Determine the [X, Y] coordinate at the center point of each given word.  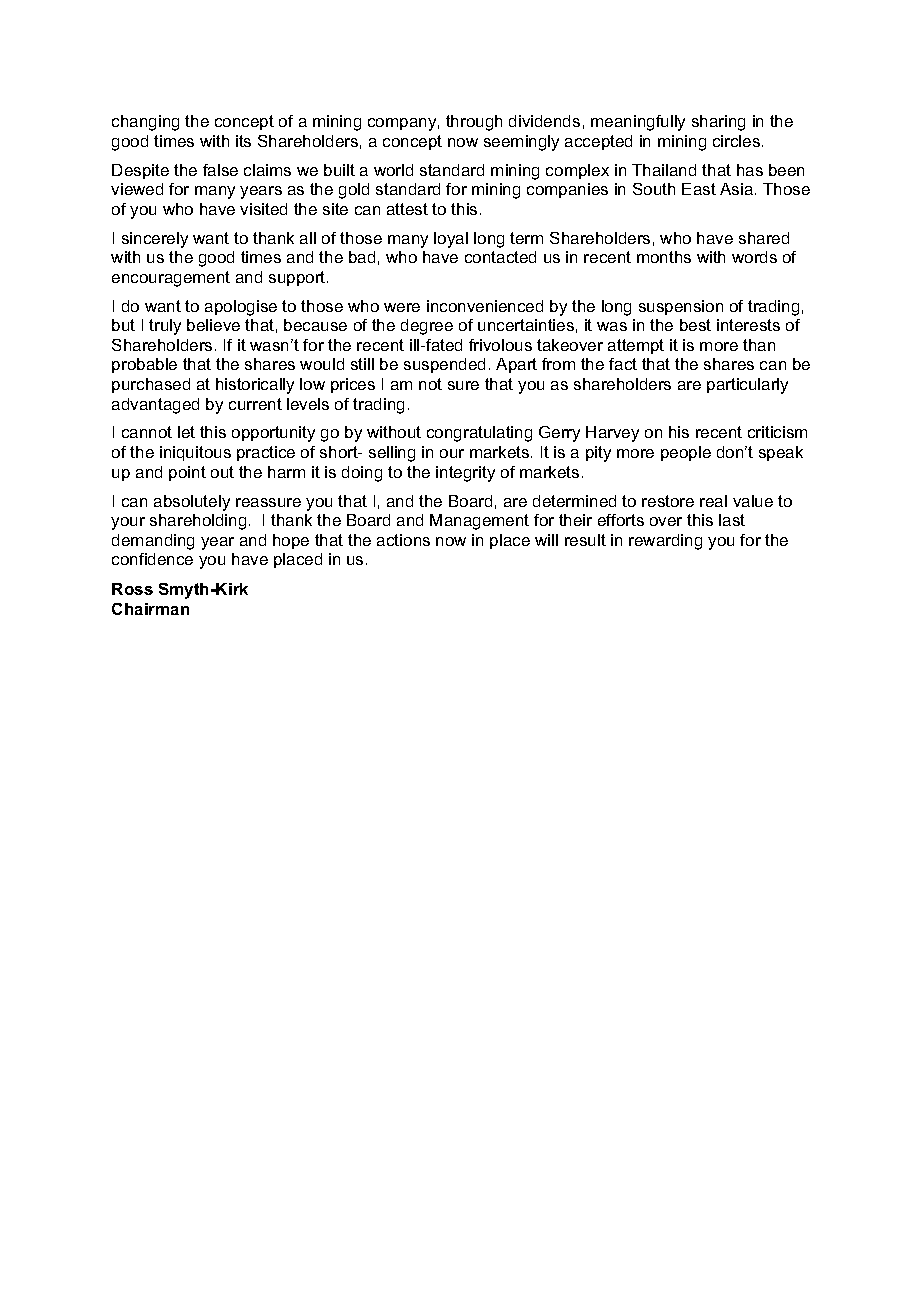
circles [738, 141]
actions [403, 540]
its [243, 141]
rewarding [665, 542]
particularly [747, 386]
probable [144, 365]
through [474, 123]
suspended [444, 365]
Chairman [150, 609]
